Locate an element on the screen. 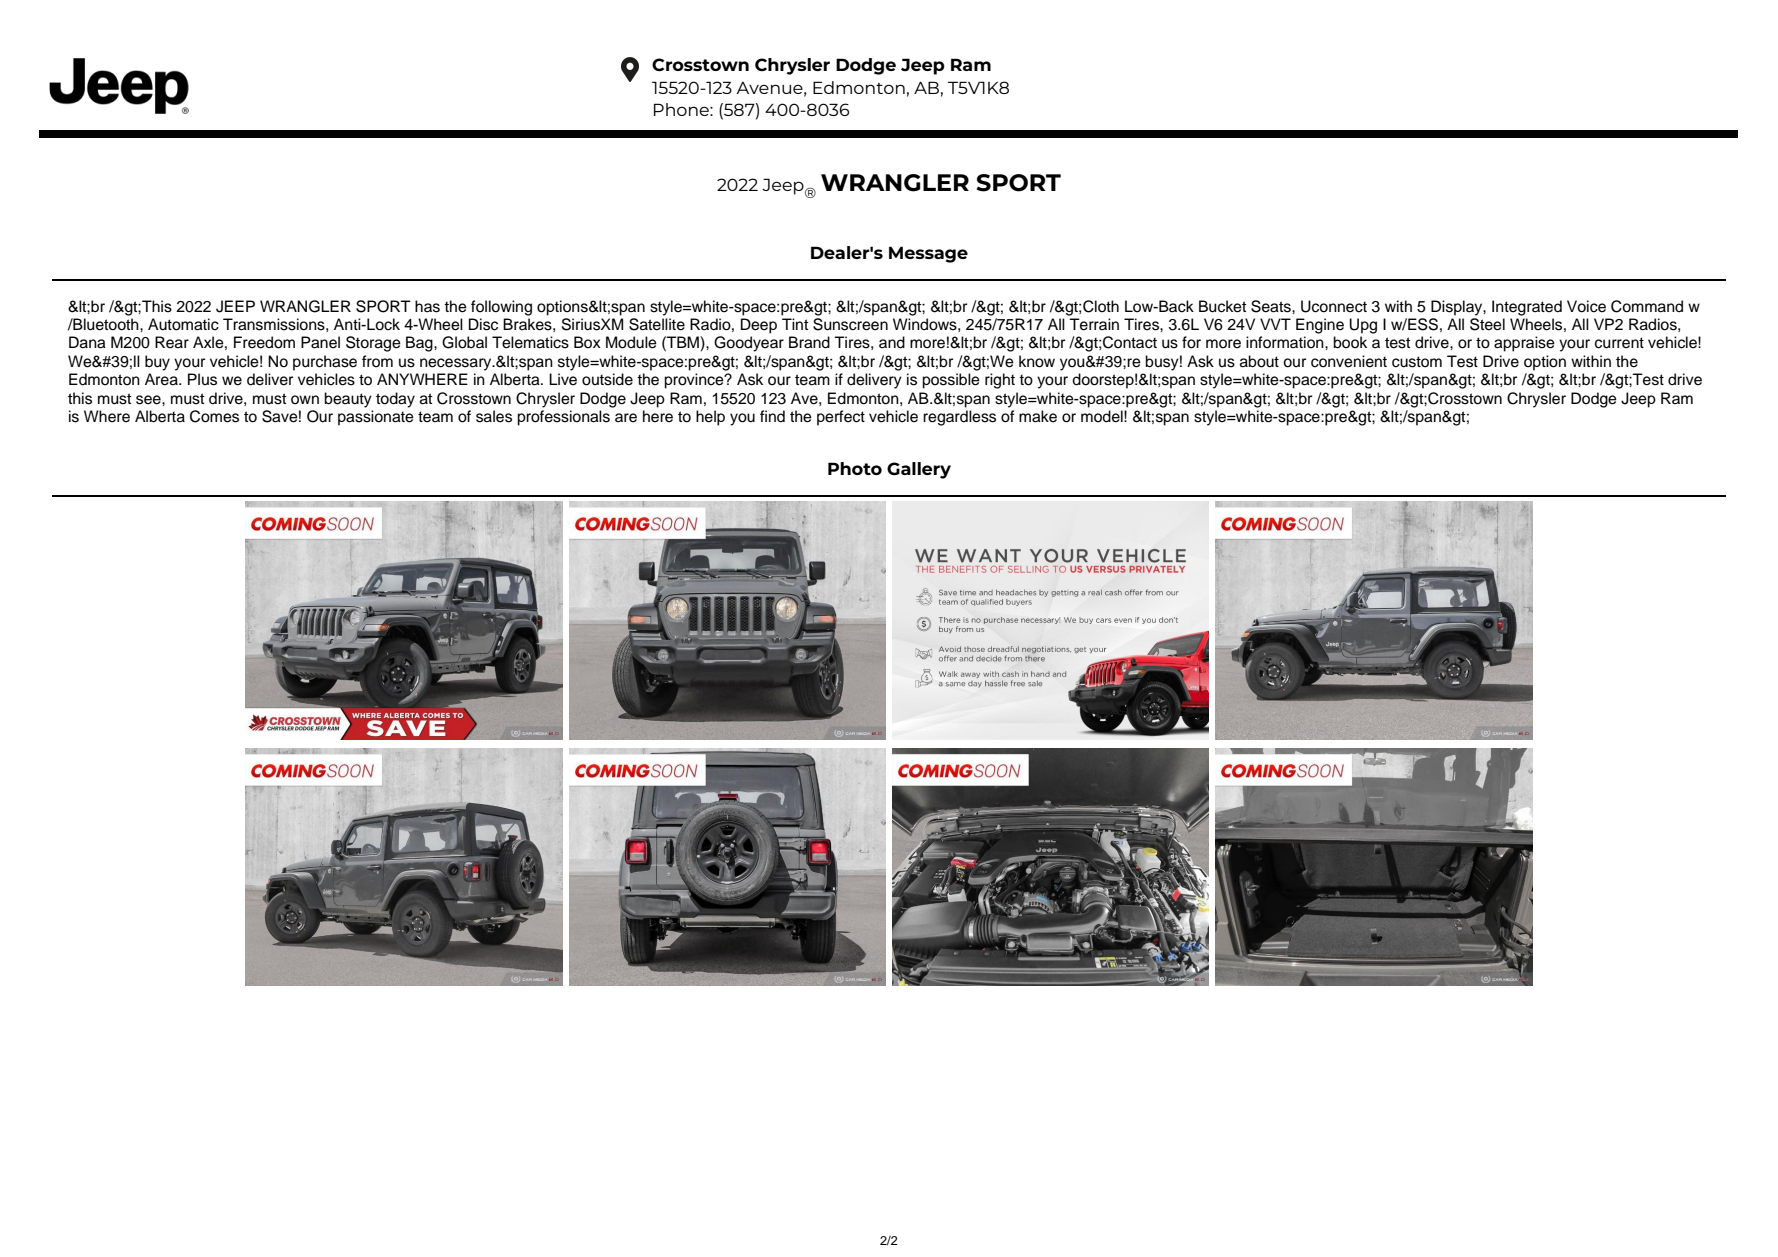 The height and width of the screenshot is (1257, 1778). Photo is located at coordinates (855, 468).
